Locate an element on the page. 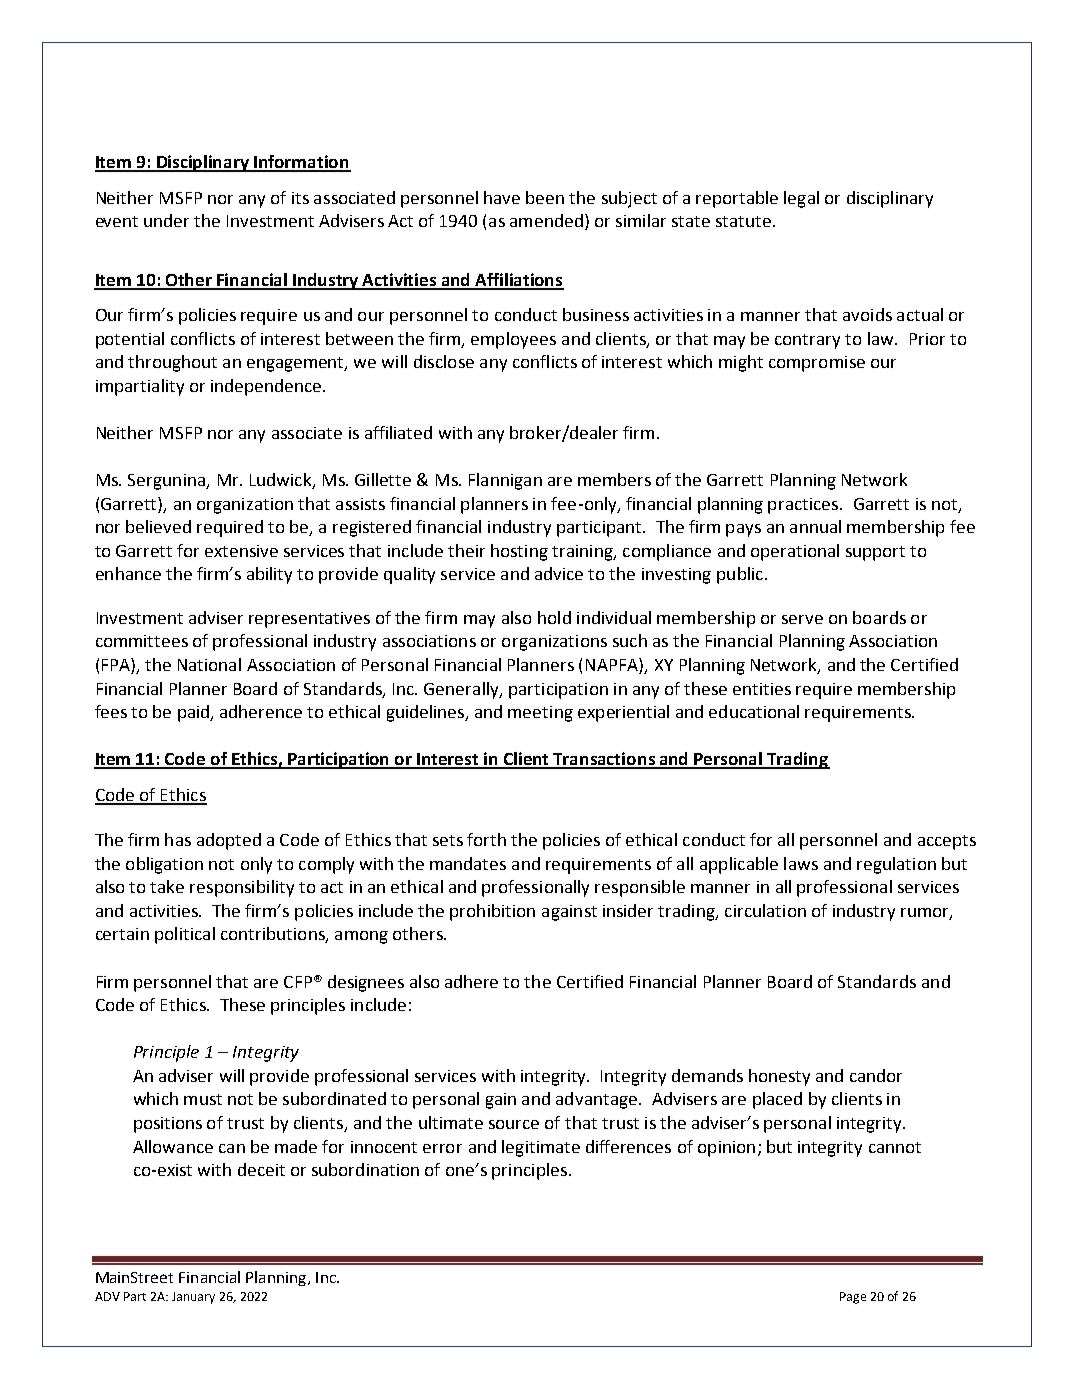 Image resolution: width=1074 pixels, height=1389 pixels. been is located at coordinates (545, 197).
